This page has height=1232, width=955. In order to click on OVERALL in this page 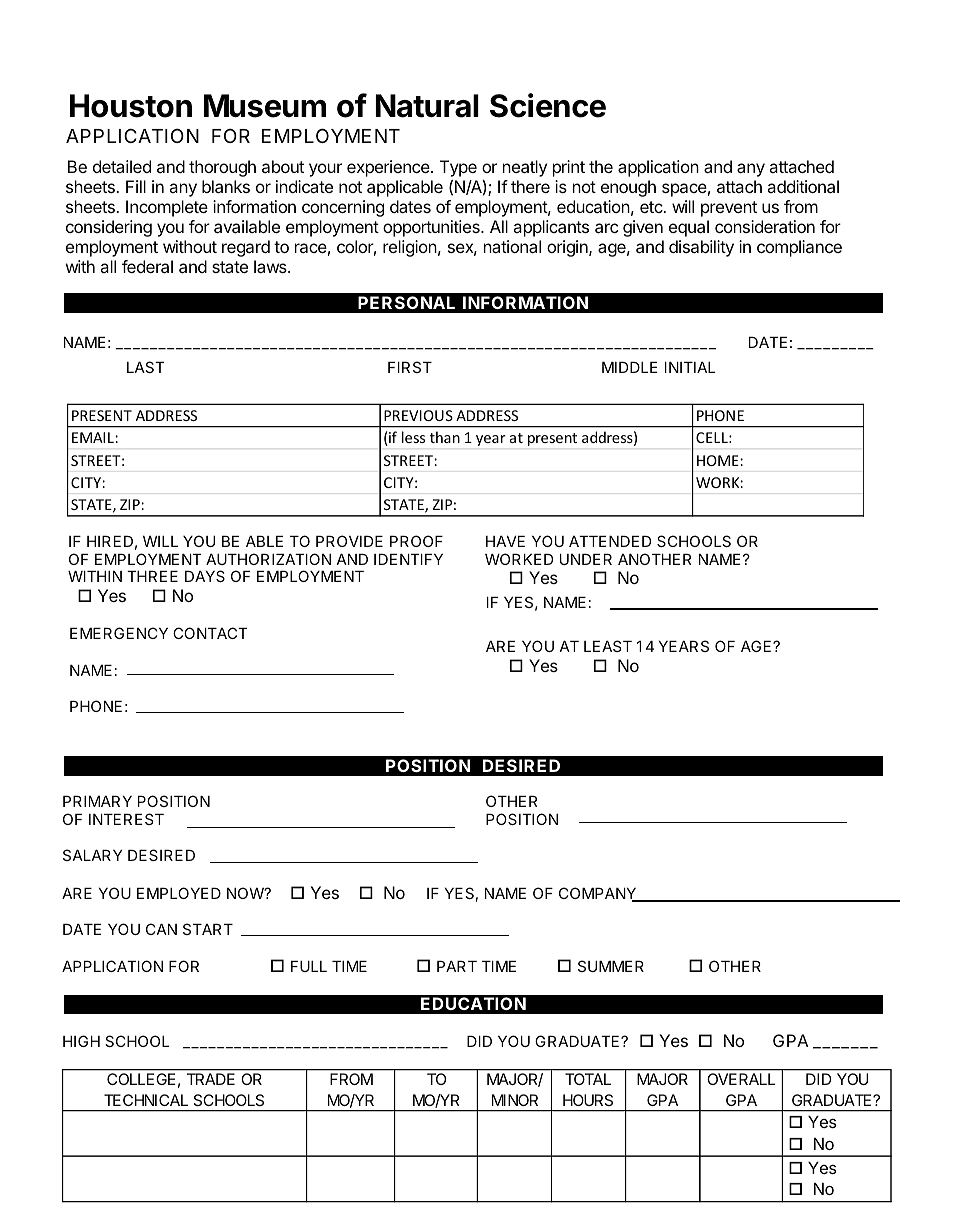, I will do `click(741, 1079)`.
